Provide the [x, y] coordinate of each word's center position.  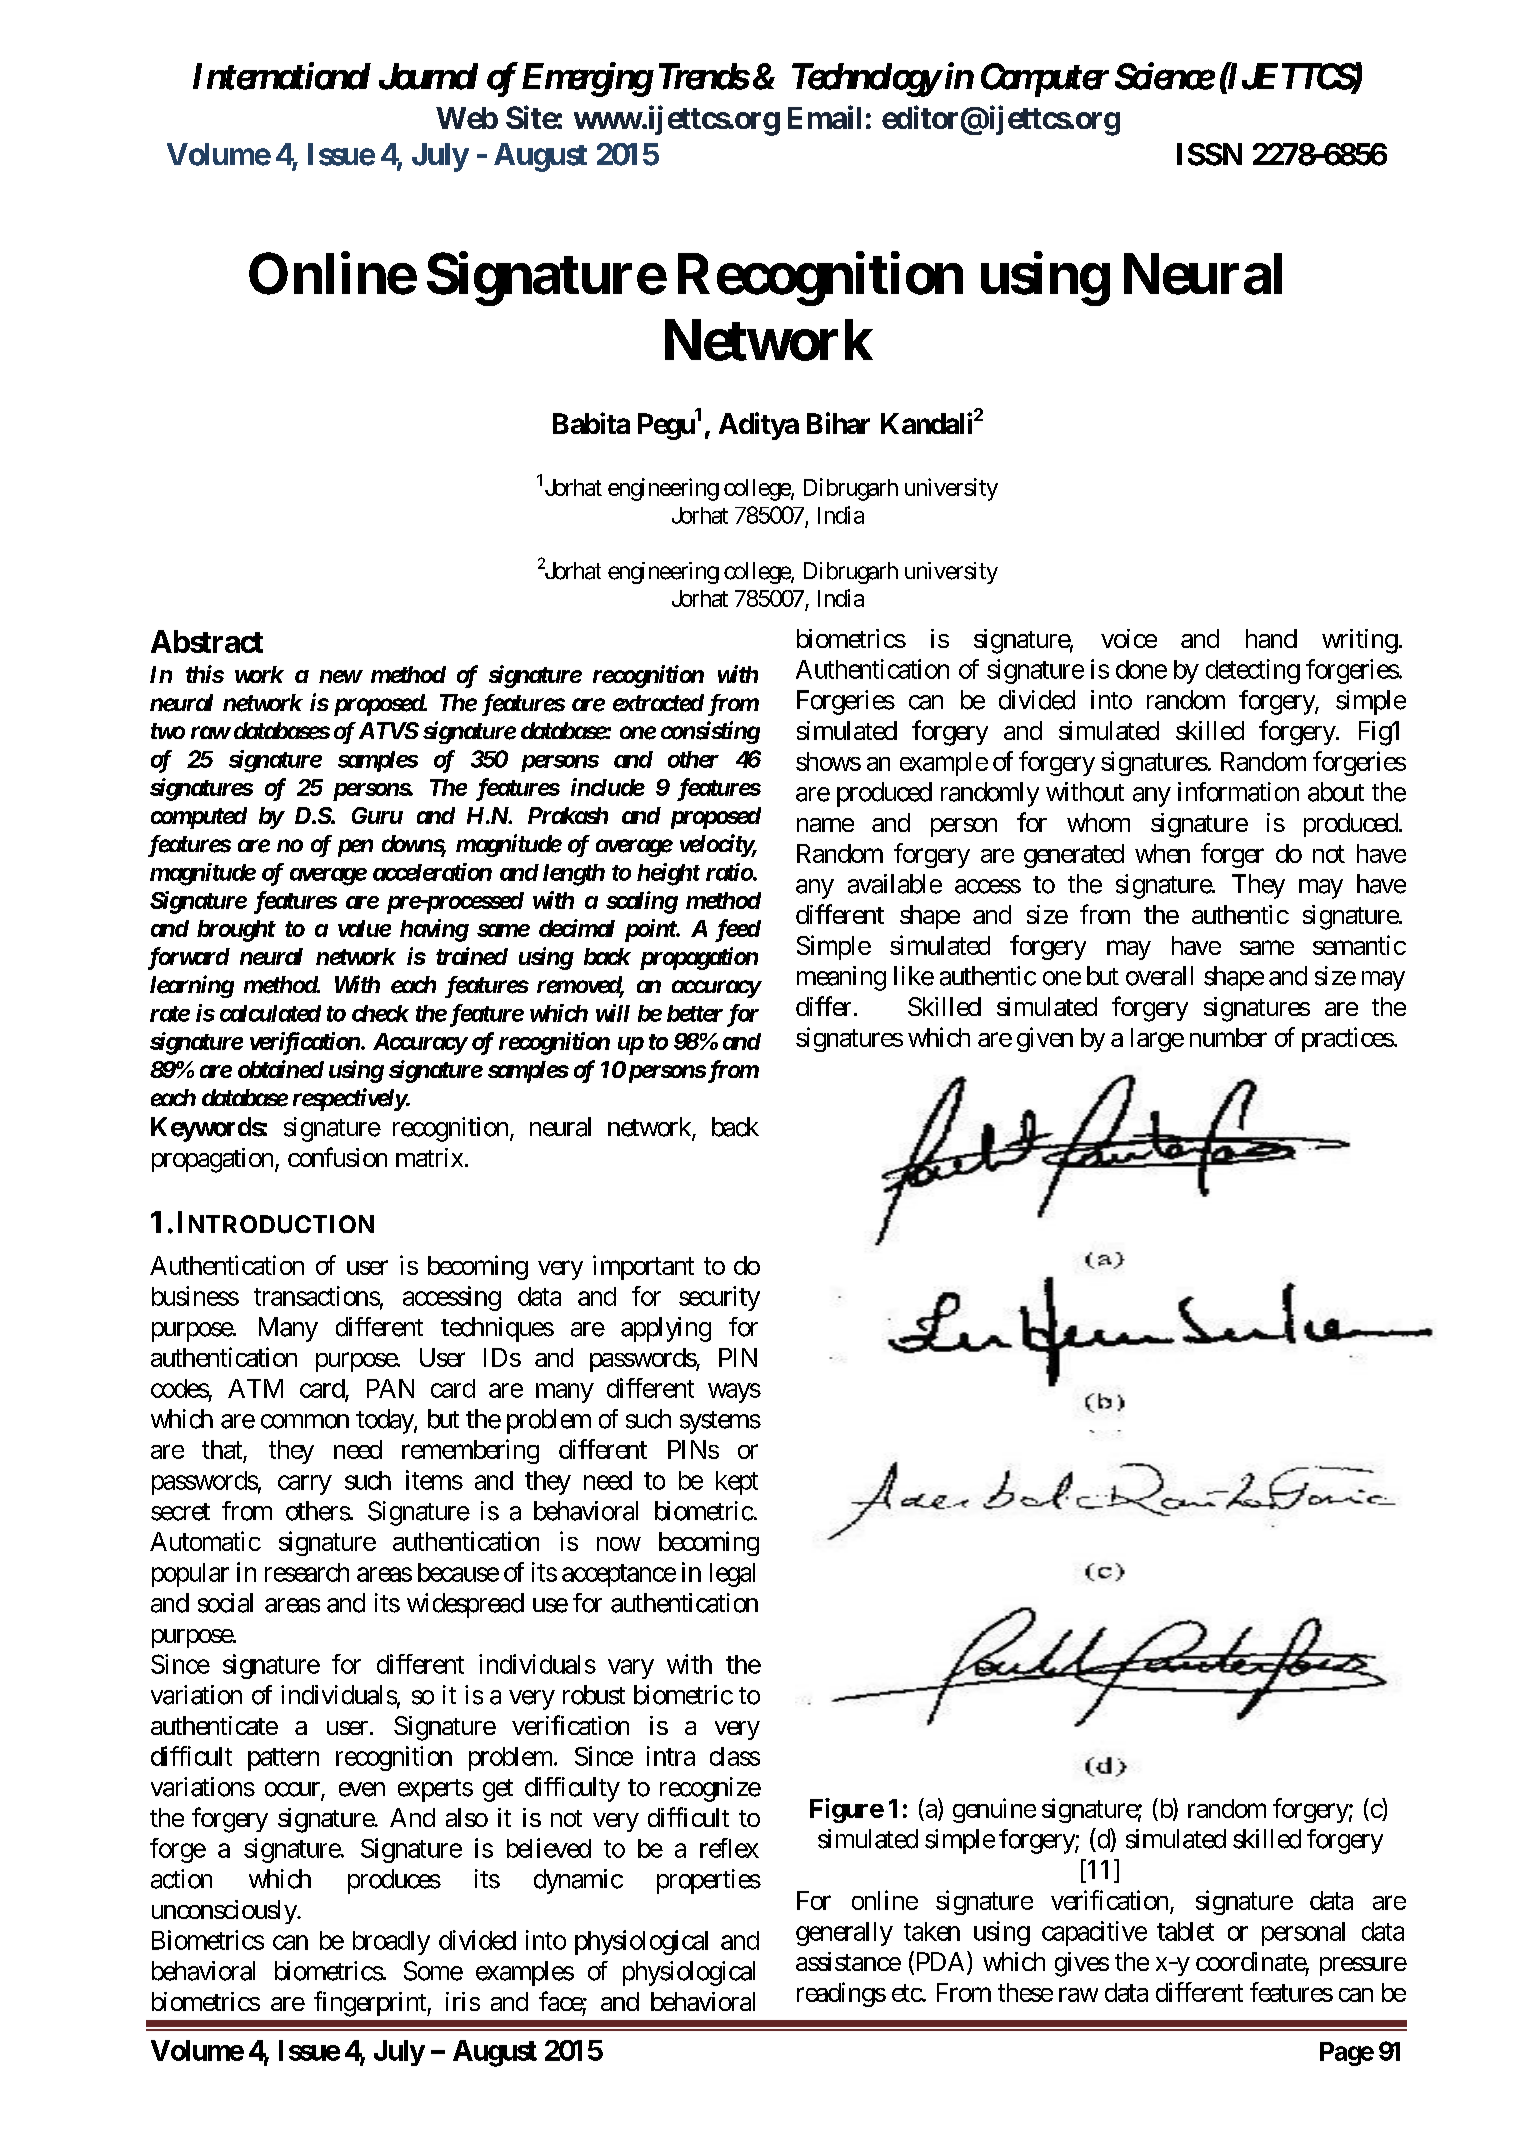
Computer [1043, 80]
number [1228, 1037]
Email [824, 117]
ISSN [1209, 154]
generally [844, 1934]
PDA [940, 1962]
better [695, 1013]
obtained [281, 1069]
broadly [391, 1943]
